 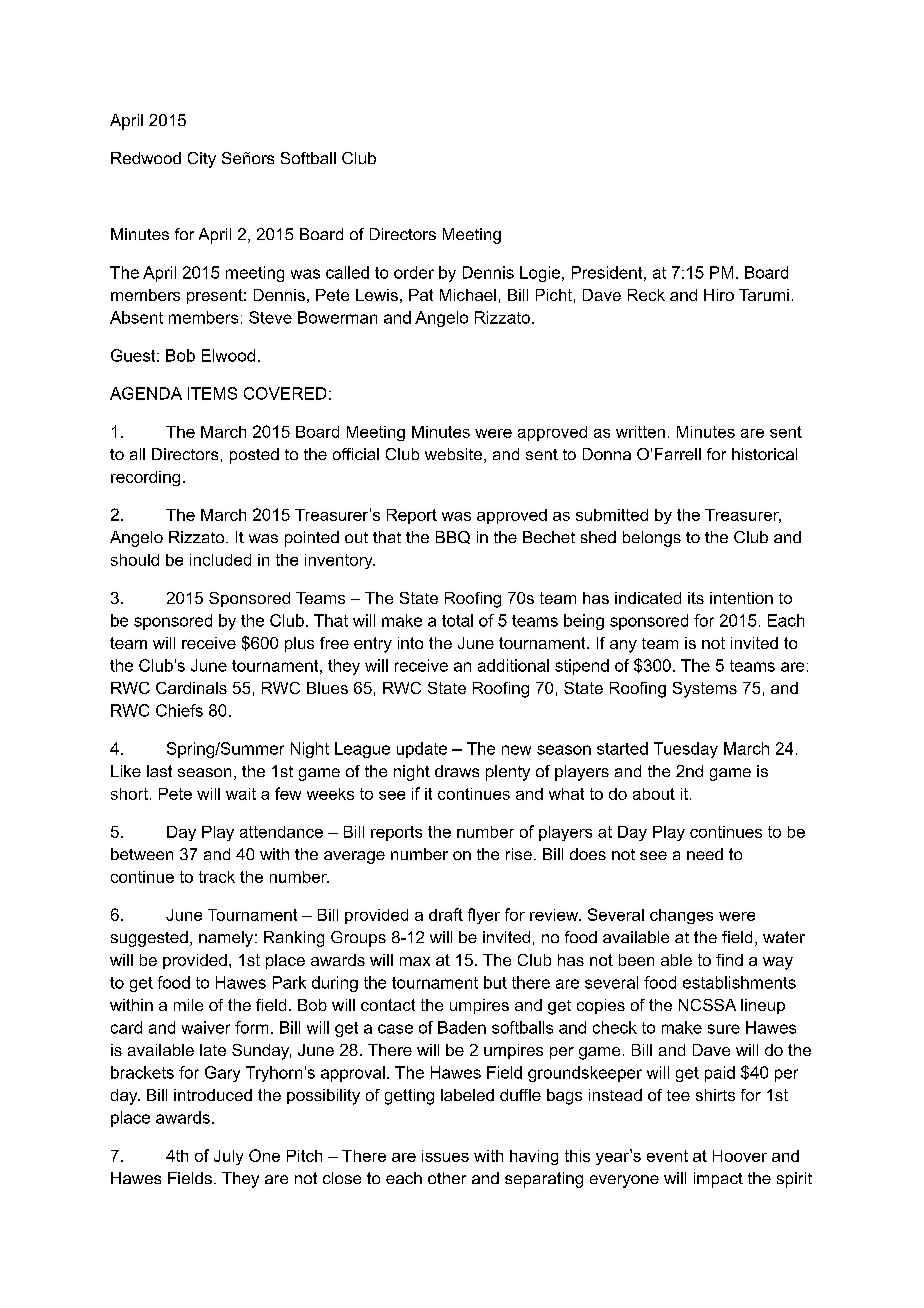 What do you see at coordinates (681, 916) in the document?
I see `changes` at bounding box center [681, 916].
